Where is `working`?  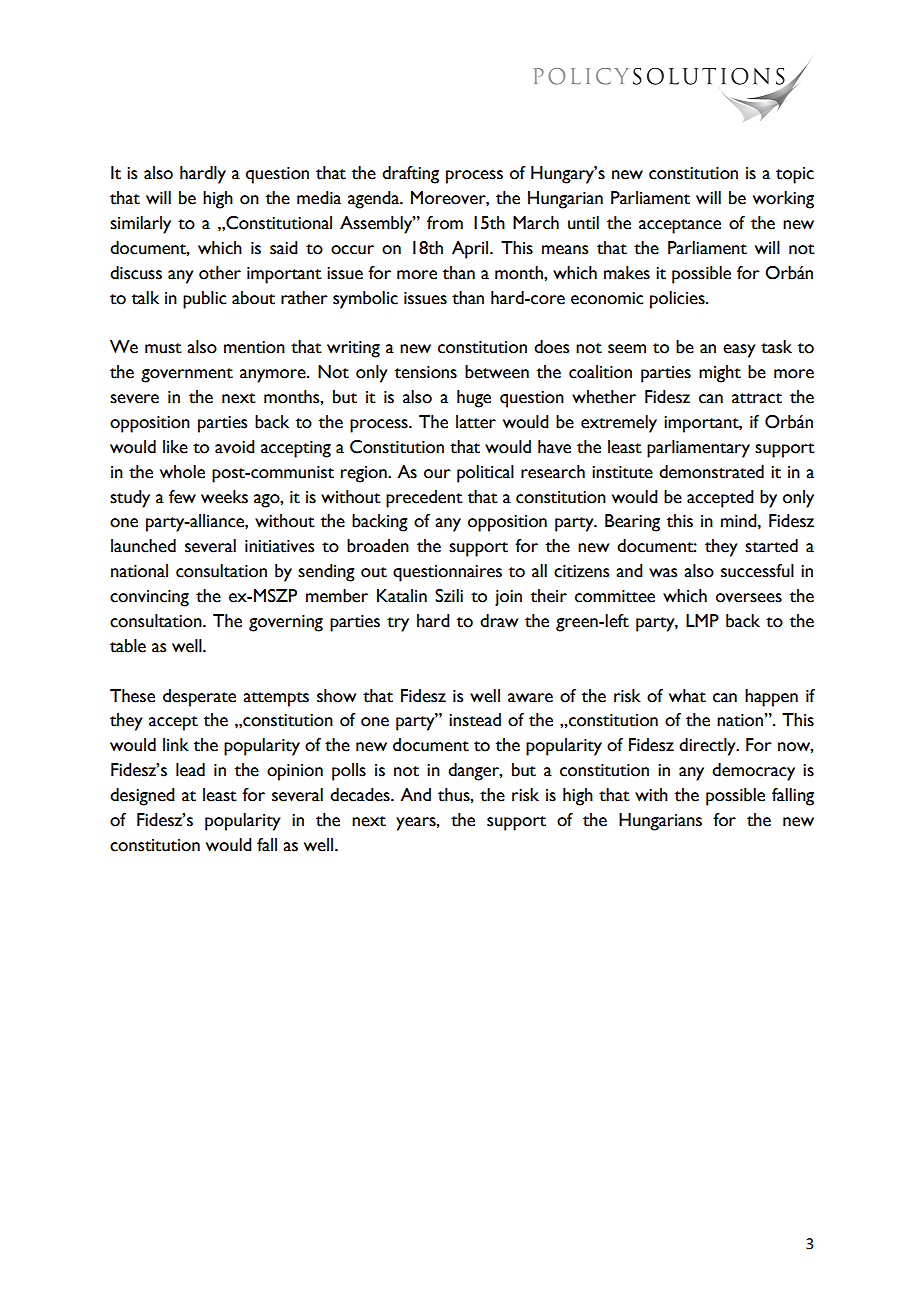
working is located at coordinates (783, 200).
